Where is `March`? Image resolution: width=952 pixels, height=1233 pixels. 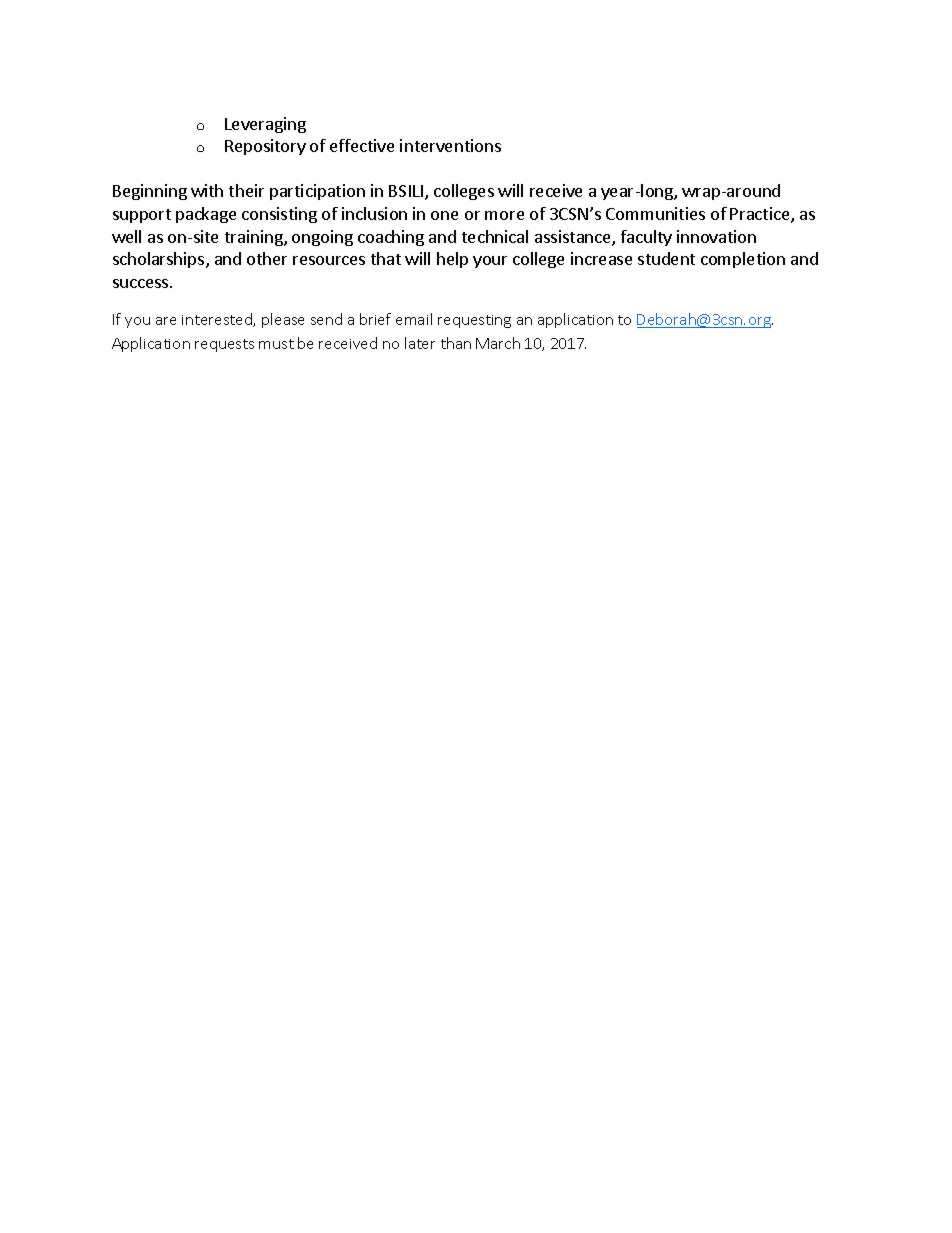
March is located at coordinates (498, 343).
